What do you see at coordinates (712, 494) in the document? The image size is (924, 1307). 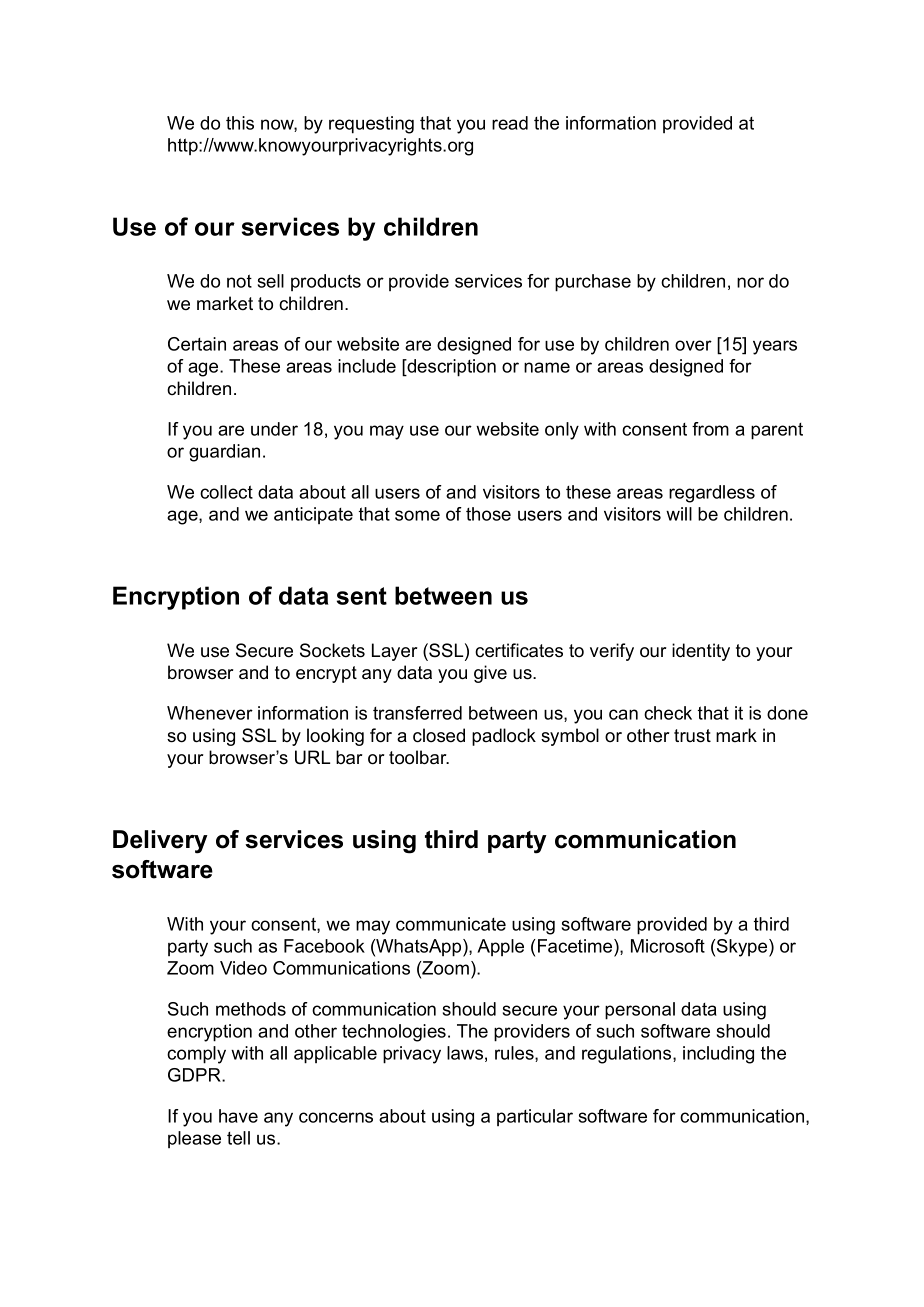 I see `regardless` at bounding box center [712, 494].
